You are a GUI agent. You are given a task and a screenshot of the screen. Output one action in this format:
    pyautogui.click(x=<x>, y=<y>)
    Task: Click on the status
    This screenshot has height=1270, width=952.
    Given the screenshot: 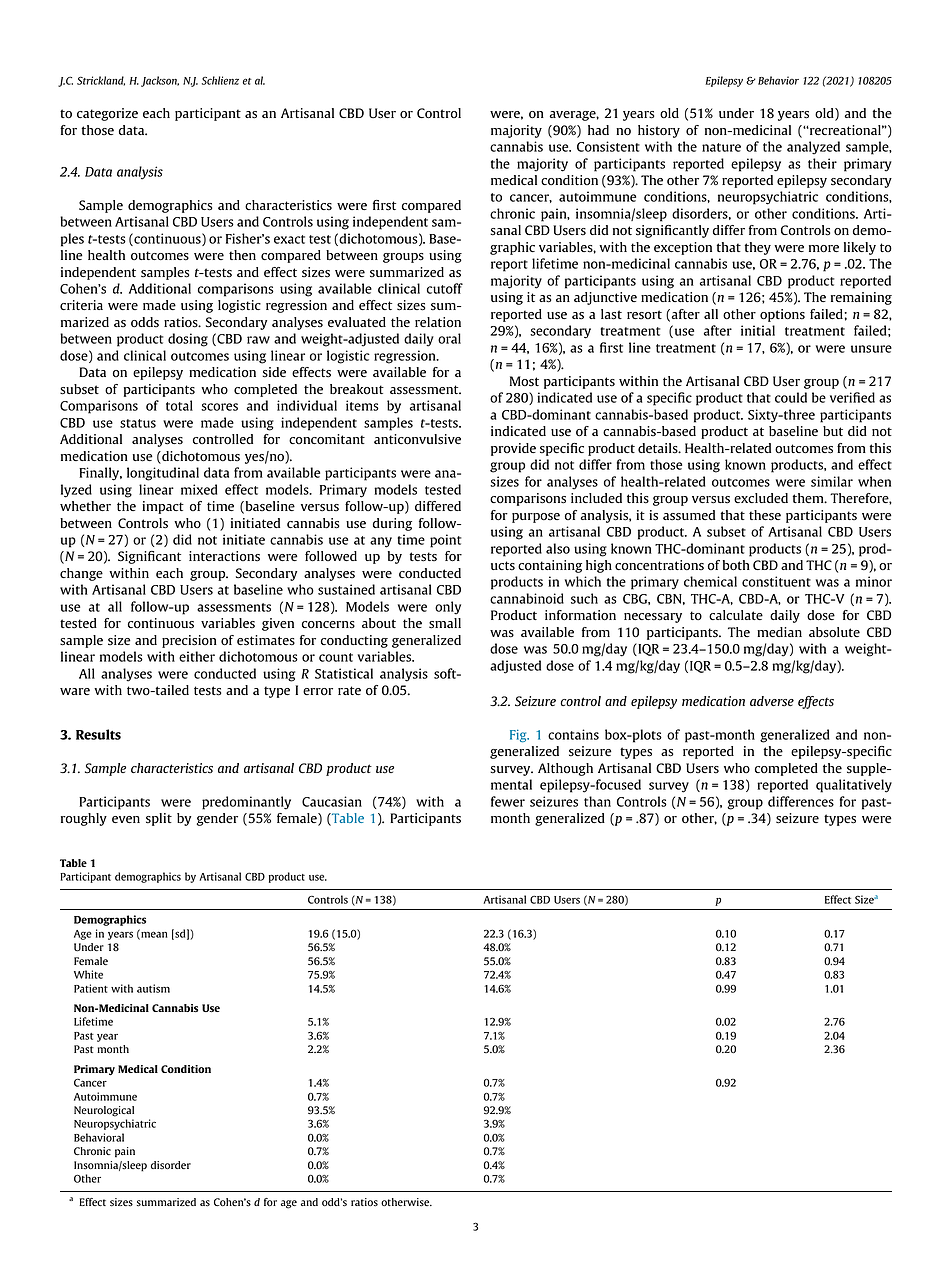 What is the action you would take?
    pyautogui.click(x=138, y=423)
